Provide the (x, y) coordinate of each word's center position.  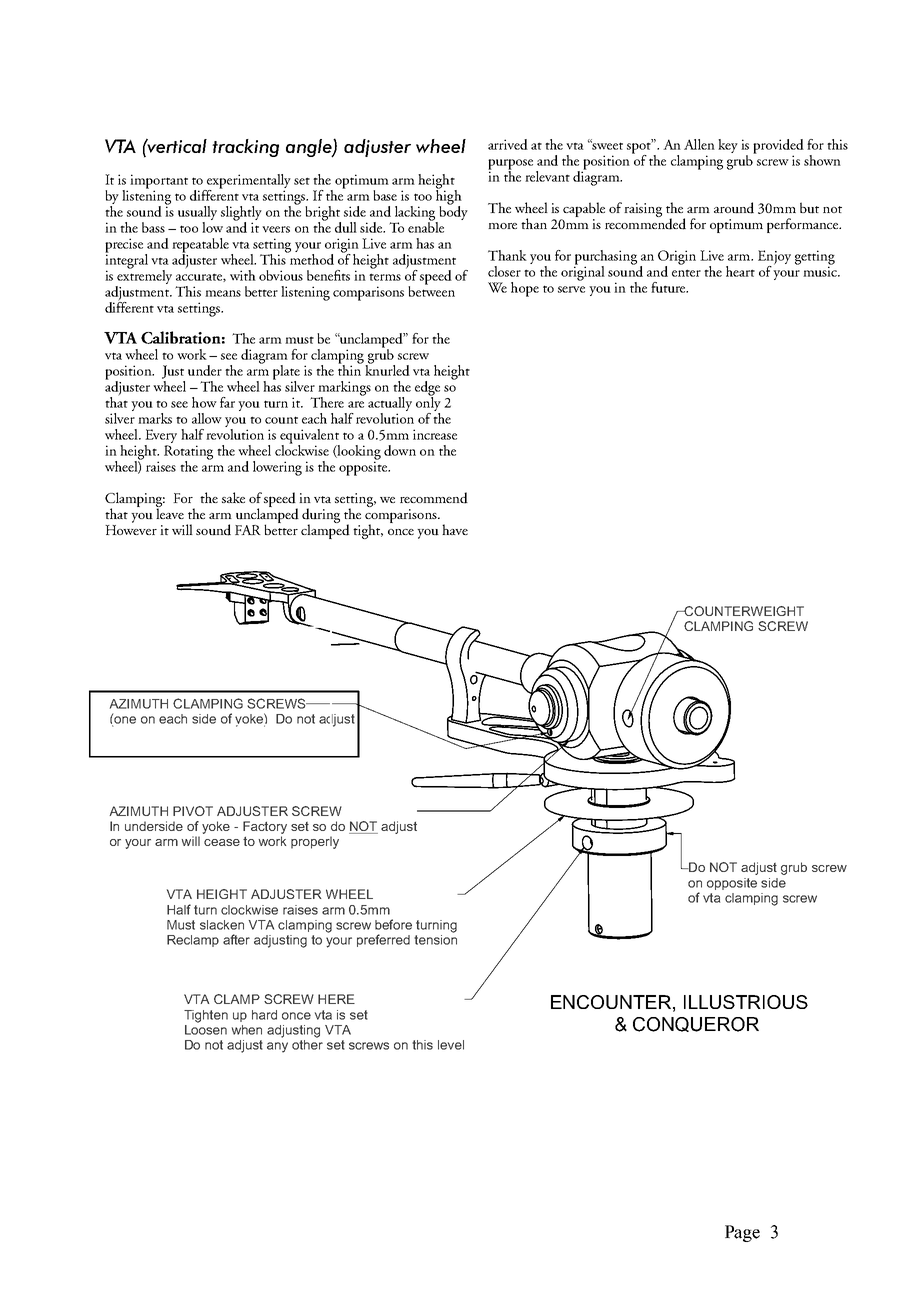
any (277, 1047)
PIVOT (193, 811)
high (449, 197)
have (455, 529)
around (734, 208)
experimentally (248, 182)
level (451, 1045)
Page (742, 1233)
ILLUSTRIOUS (746, 1002)
